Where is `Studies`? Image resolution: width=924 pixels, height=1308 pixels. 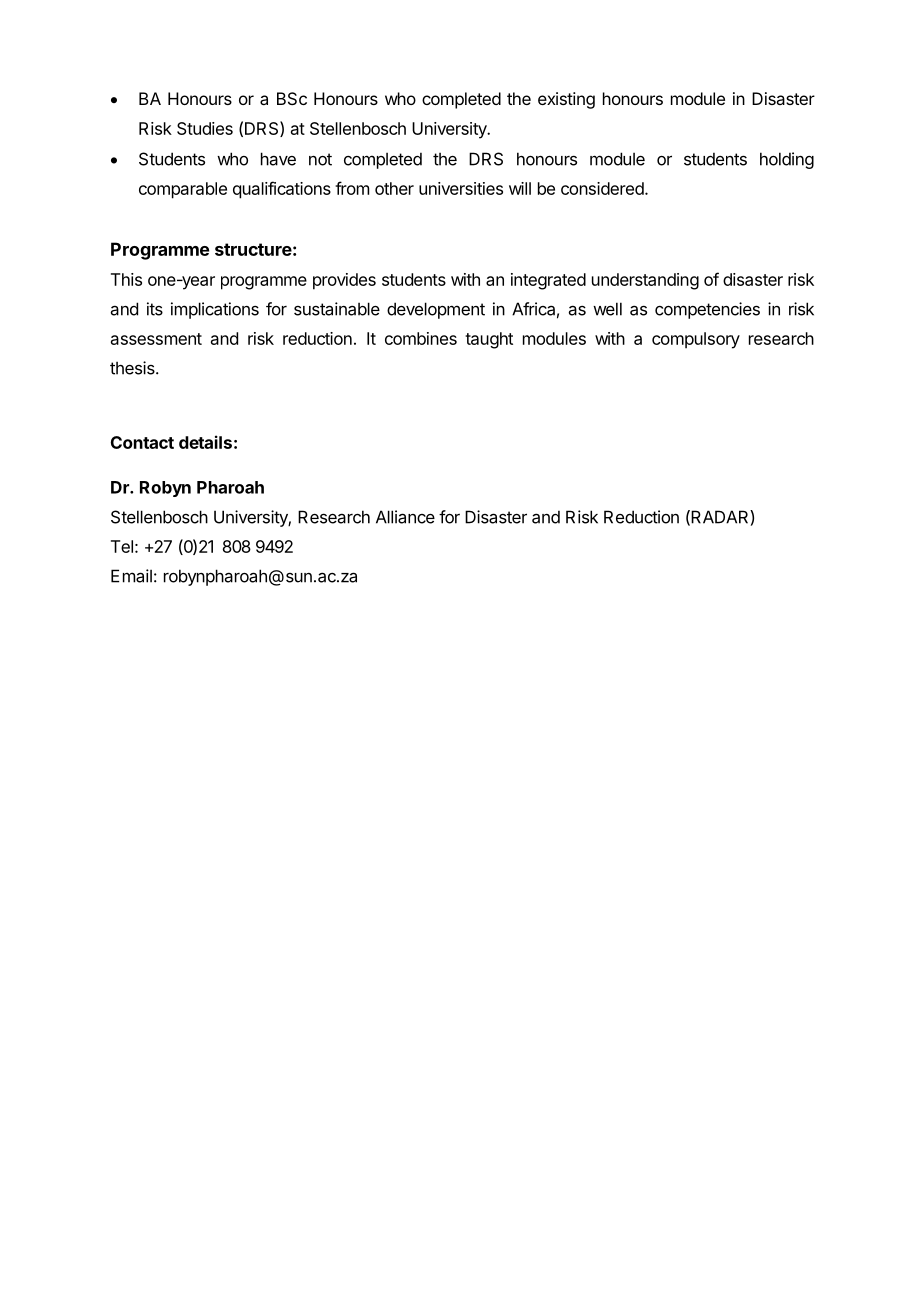 Studies is located at coordinates (205, 128).
